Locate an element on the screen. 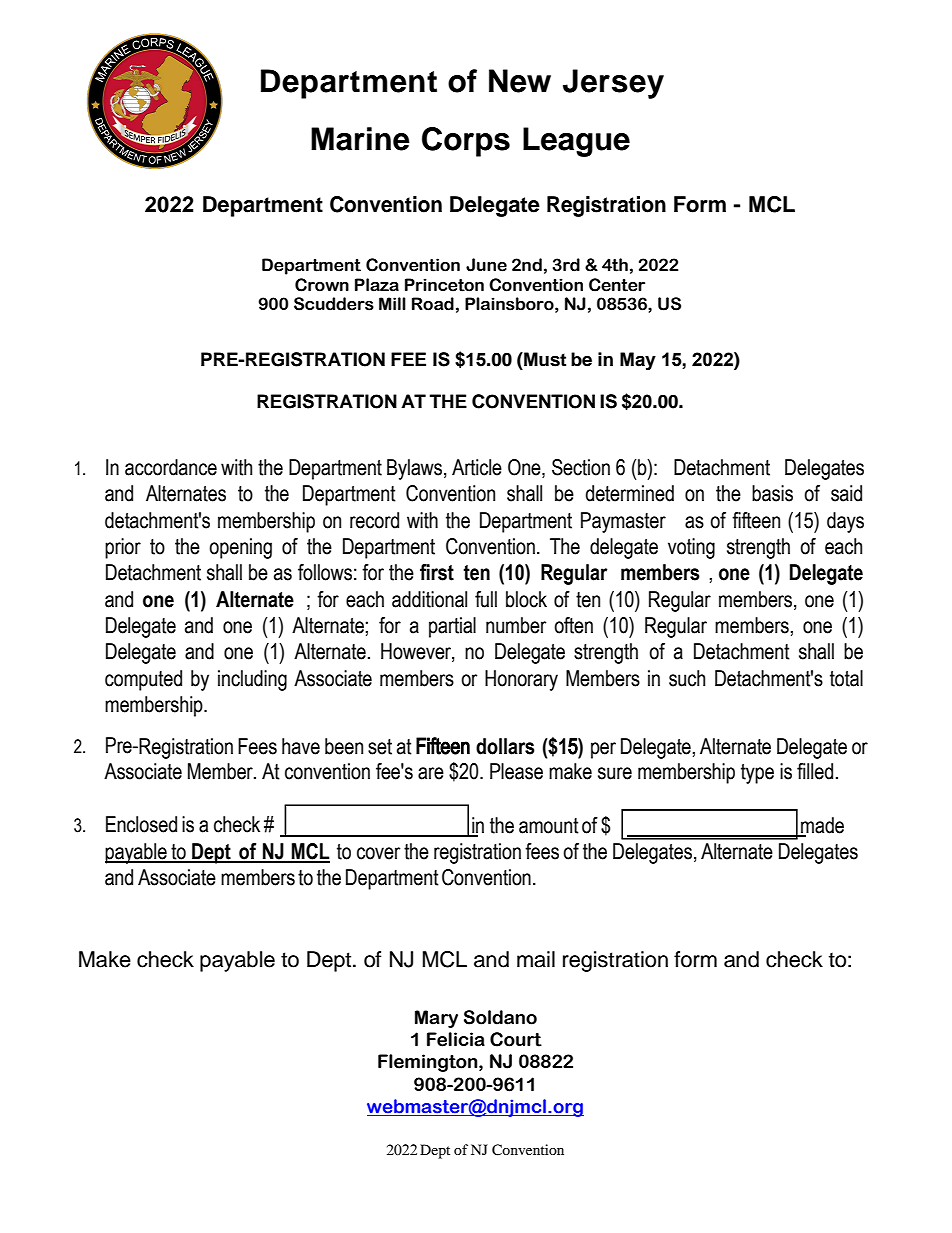 The height and width of the screenshot is (1233, 952). Jersey is located at coordinates (613, 84).
